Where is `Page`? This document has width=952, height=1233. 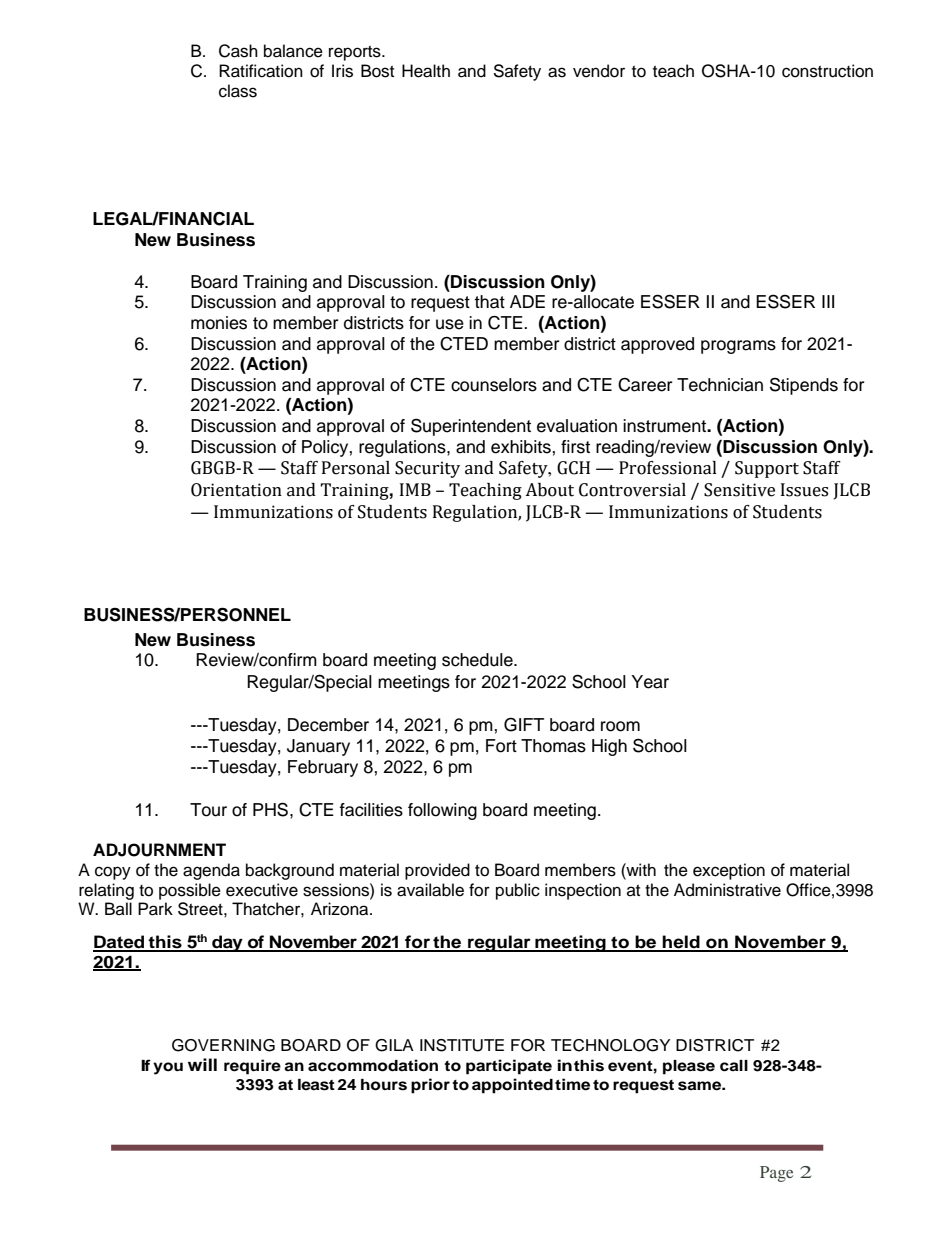
Page is located at coordinates (776, 1174).
